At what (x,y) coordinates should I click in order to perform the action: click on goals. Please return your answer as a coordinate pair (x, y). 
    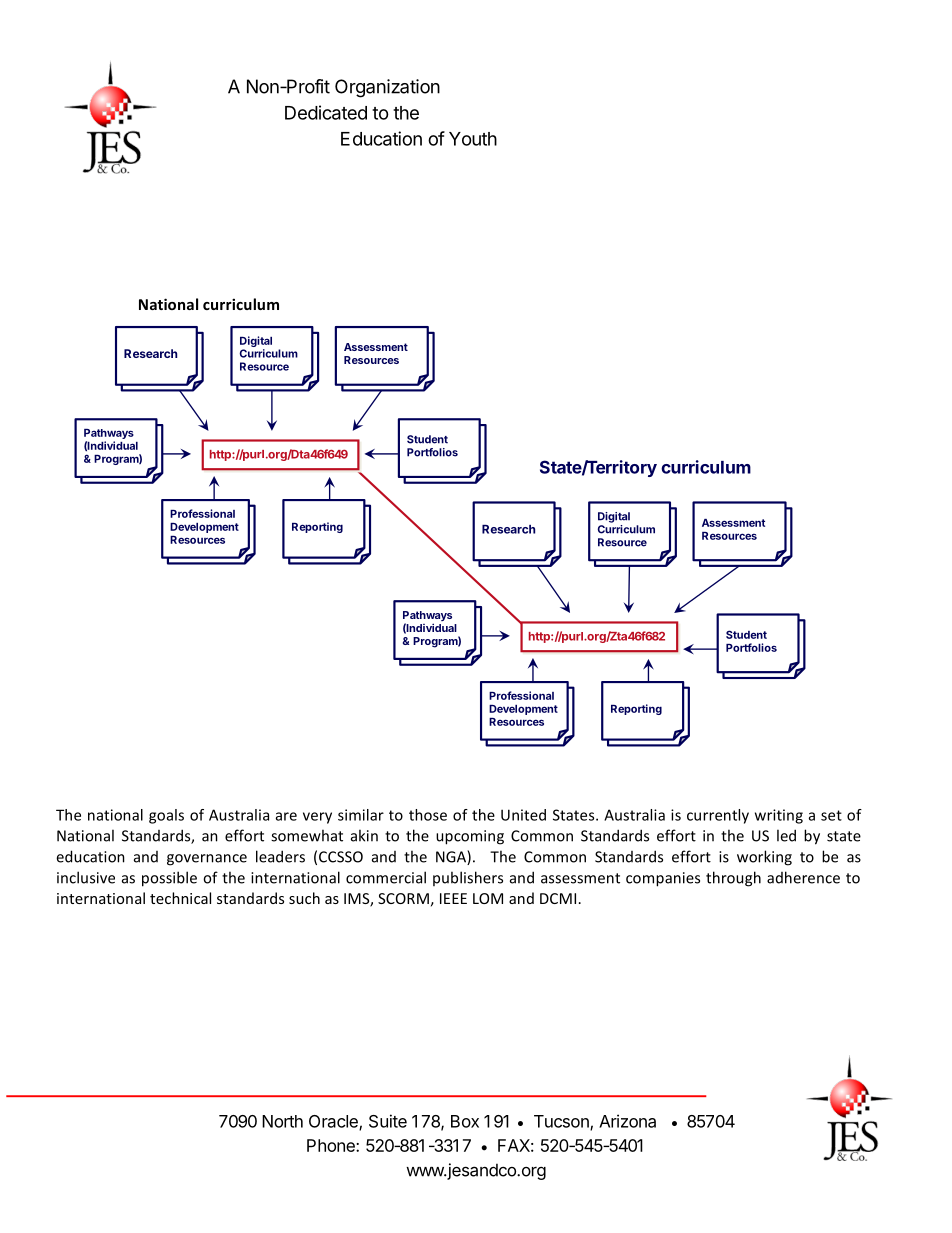
    Looking at the image, I should click on (166, 816).
